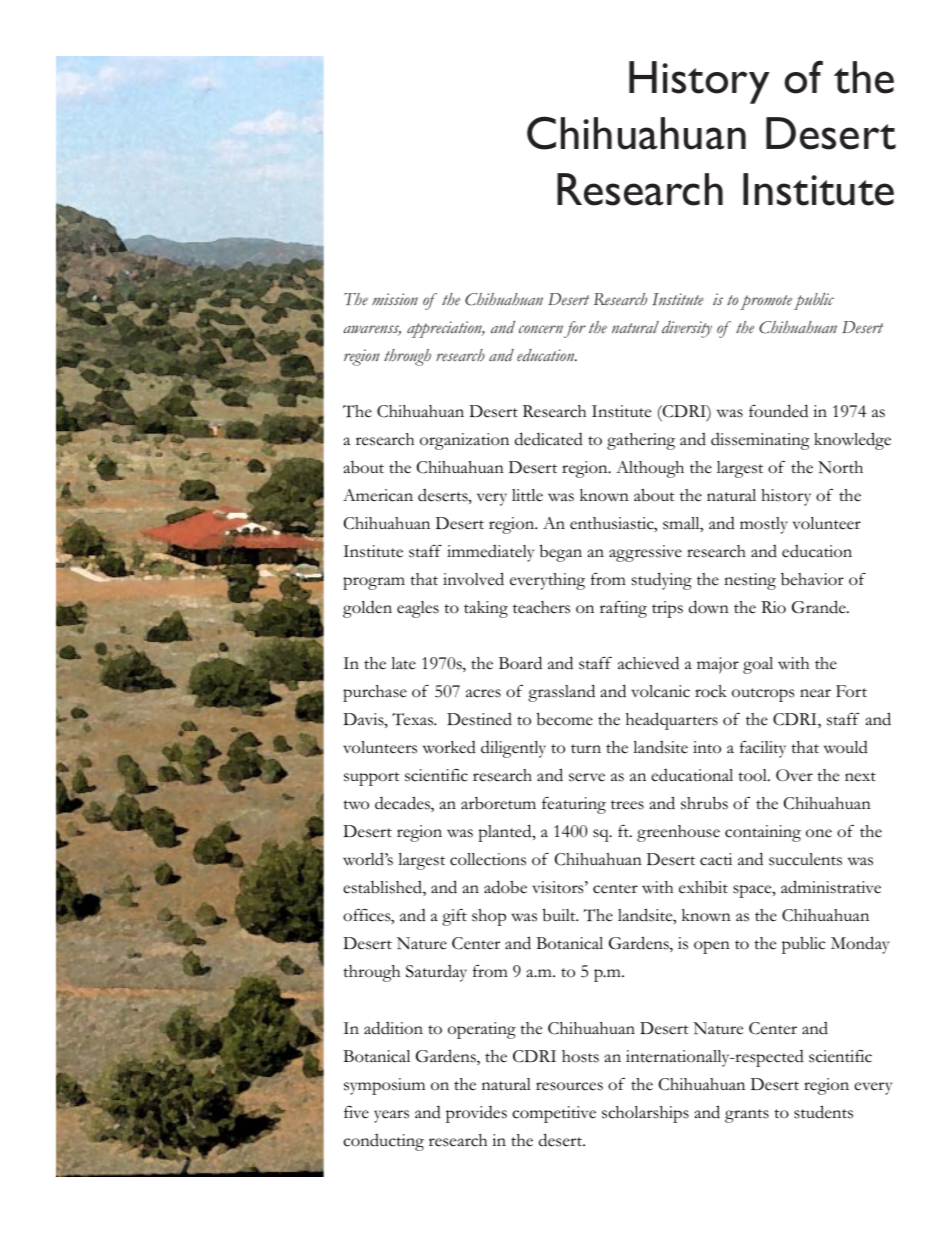 The width and height of the screenshot is (952, 1233). What do you see at coordinates (766, 302) in the screenshot?
I see `promote` at bounding box center [766, 302].
